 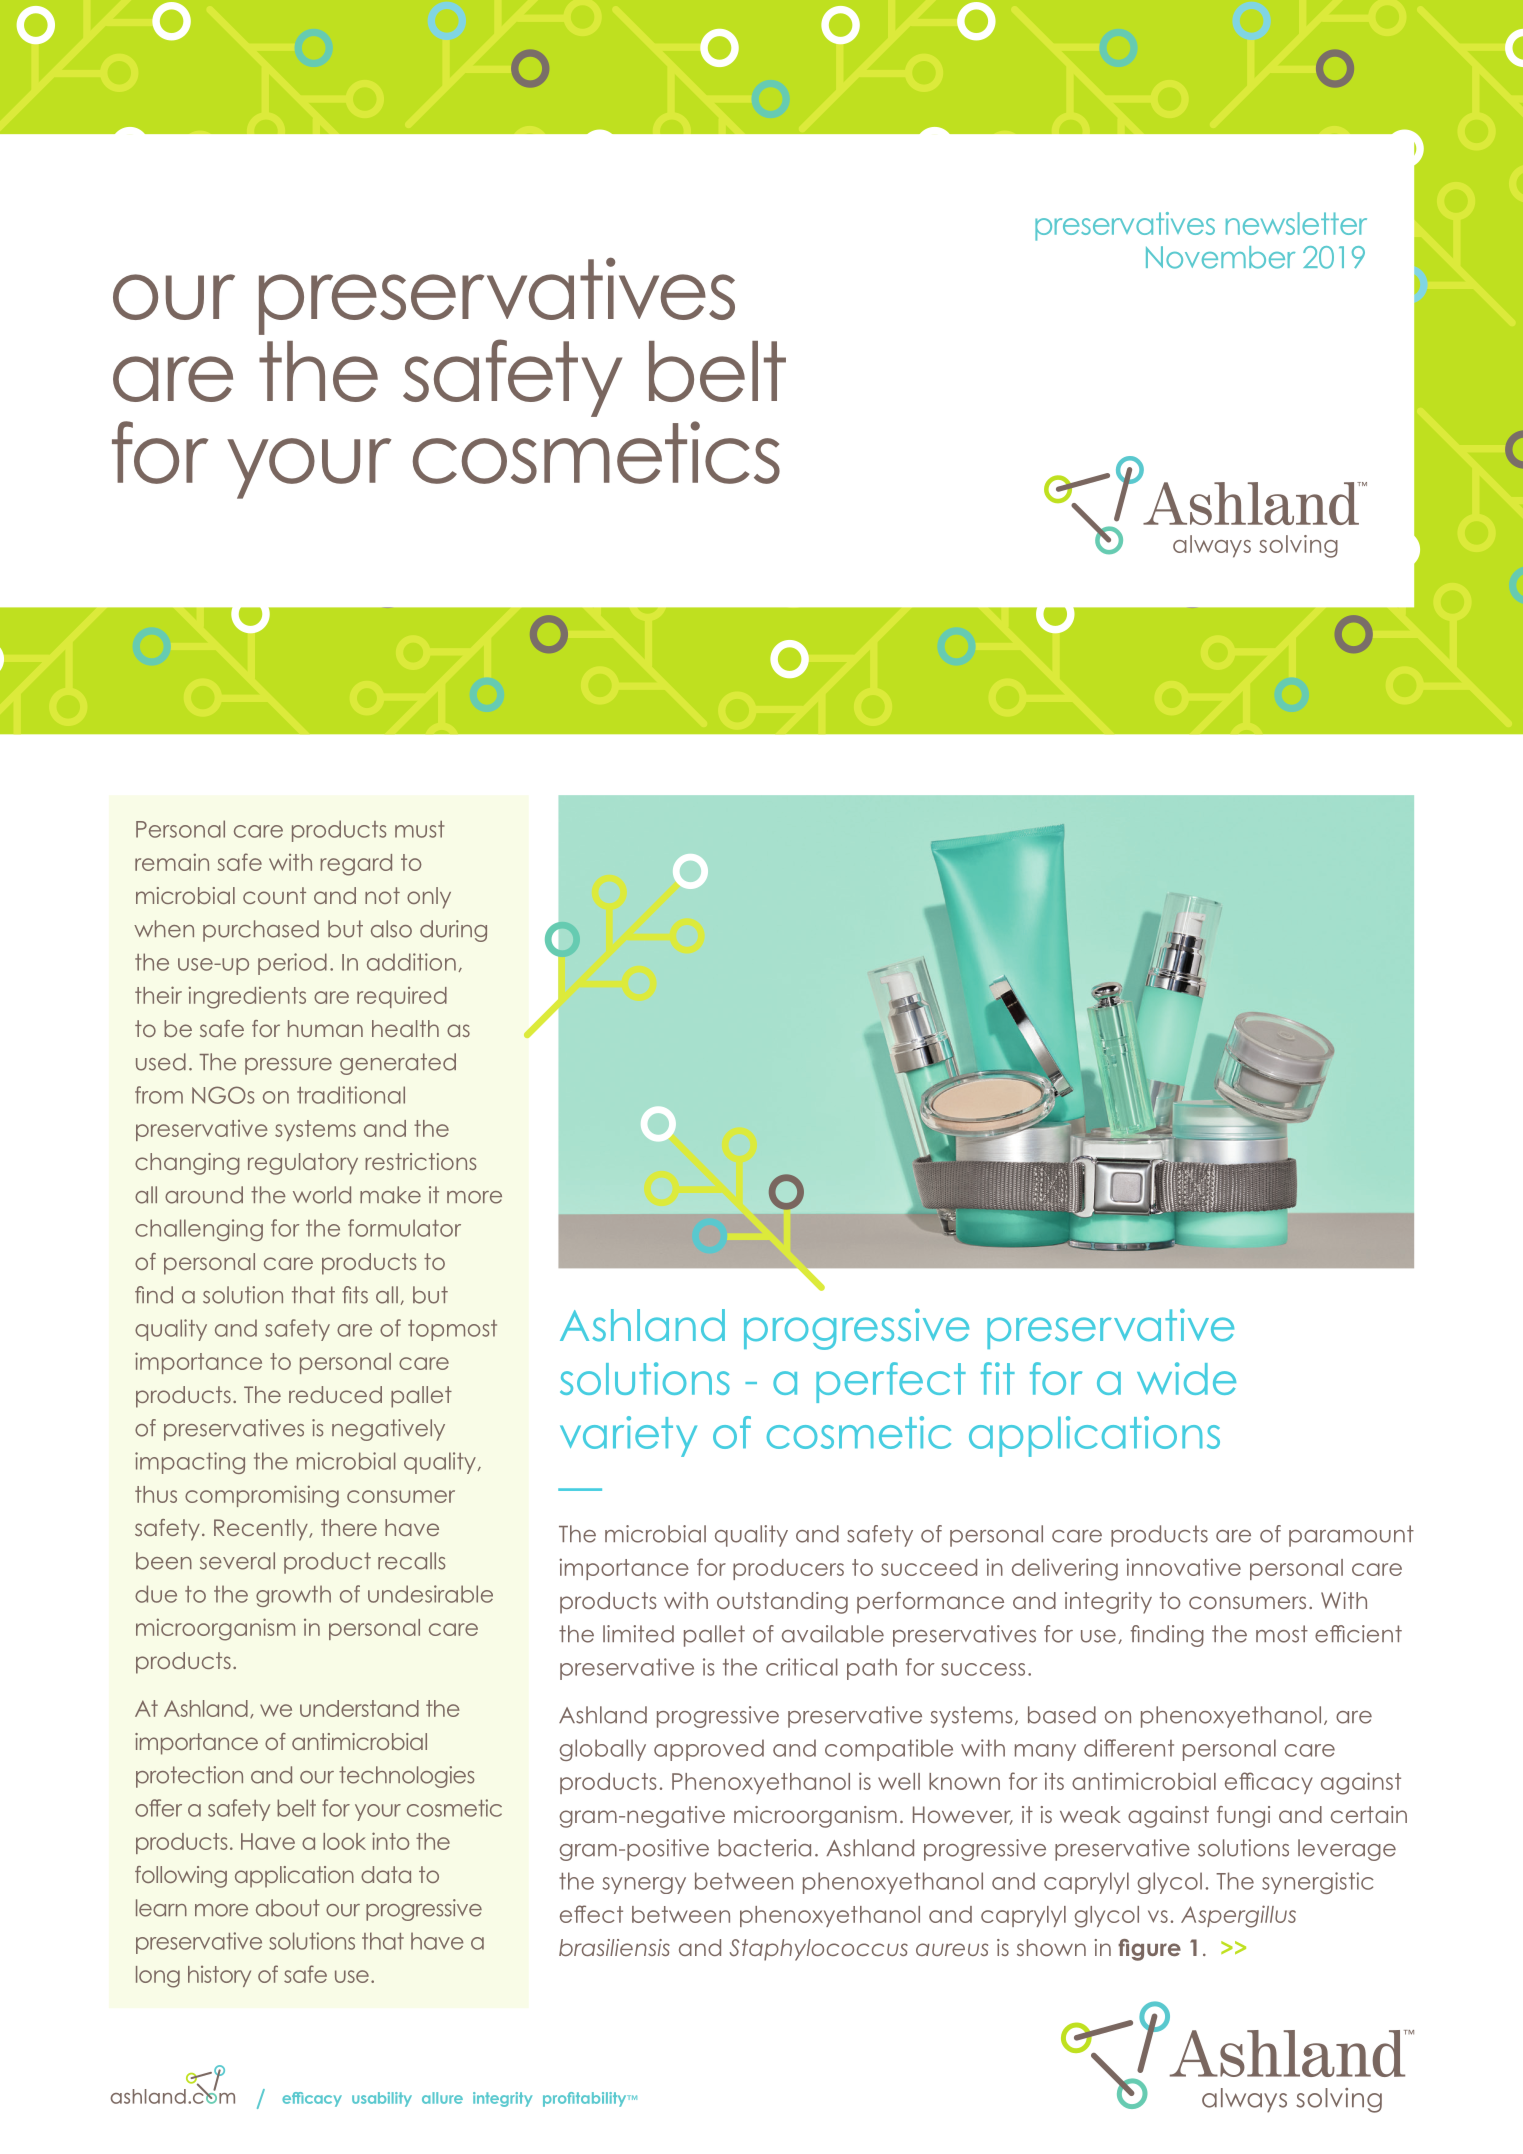 What do you see at coordinates (1238, 1916) in the page?
I see `Aspergillus` at bounding box center [1238, 1916].
